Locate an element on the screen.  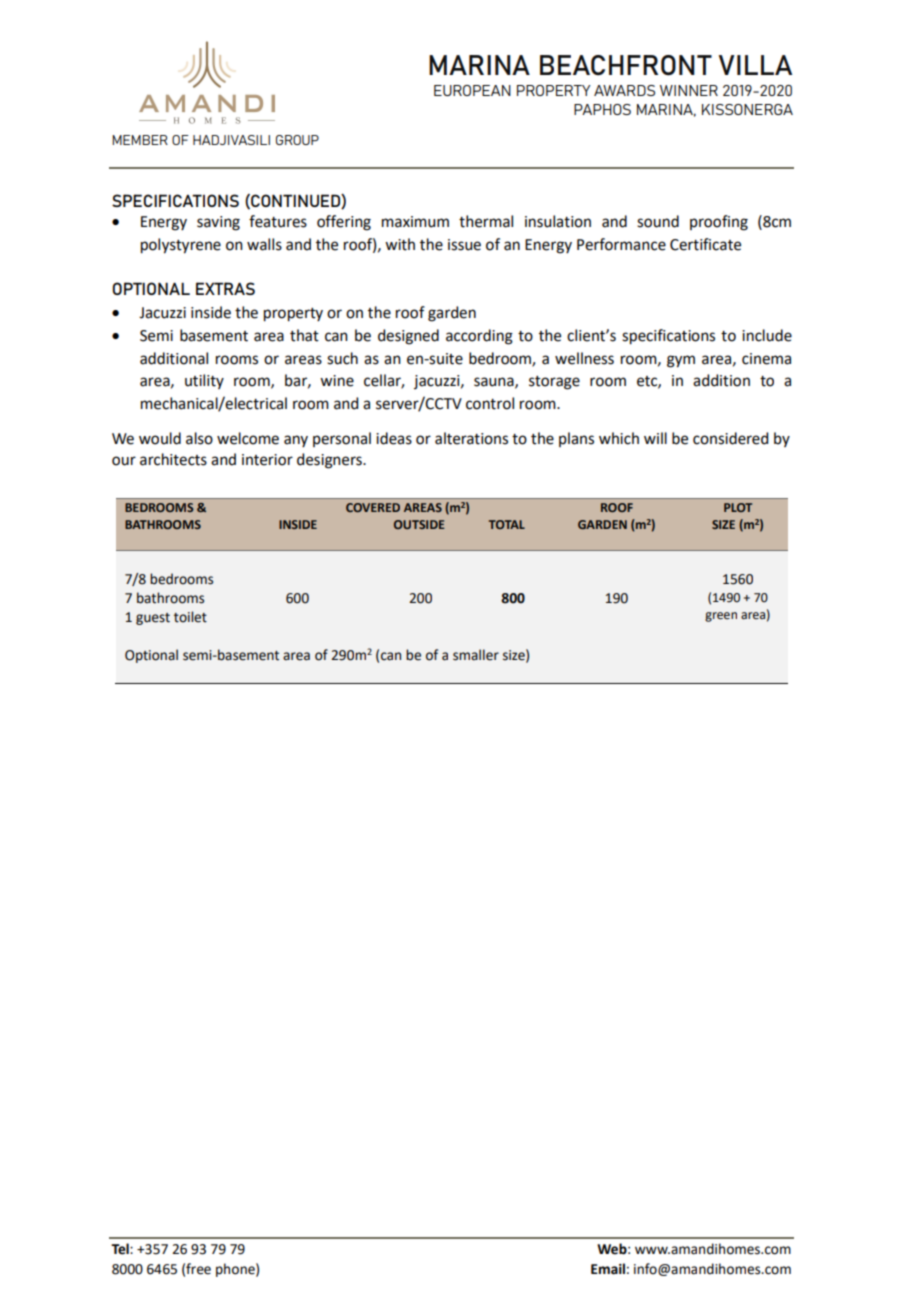
Tel is located at coordinates (121, 1249).
